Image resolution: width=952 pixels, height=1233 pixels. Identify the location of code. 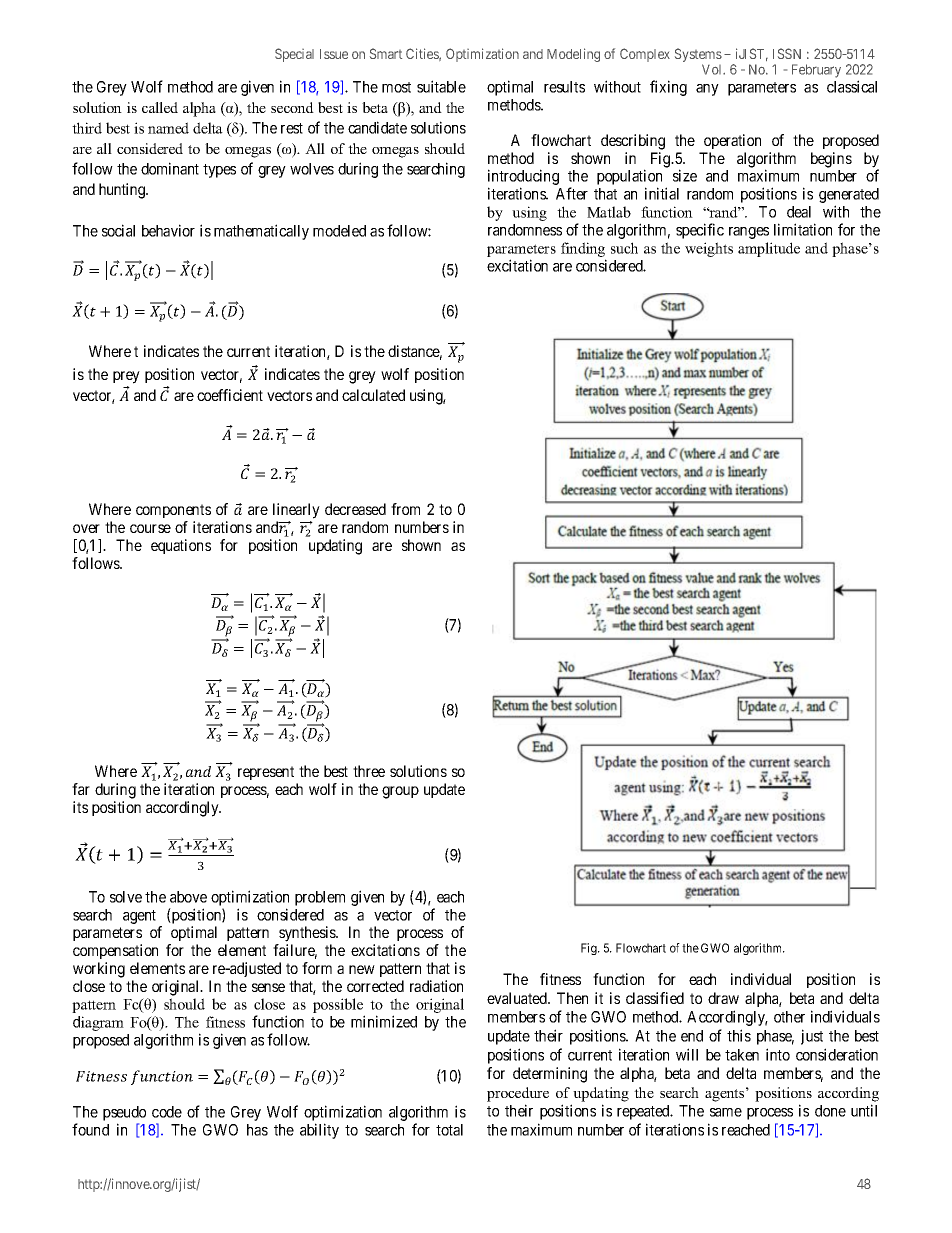
(167, 1112).
